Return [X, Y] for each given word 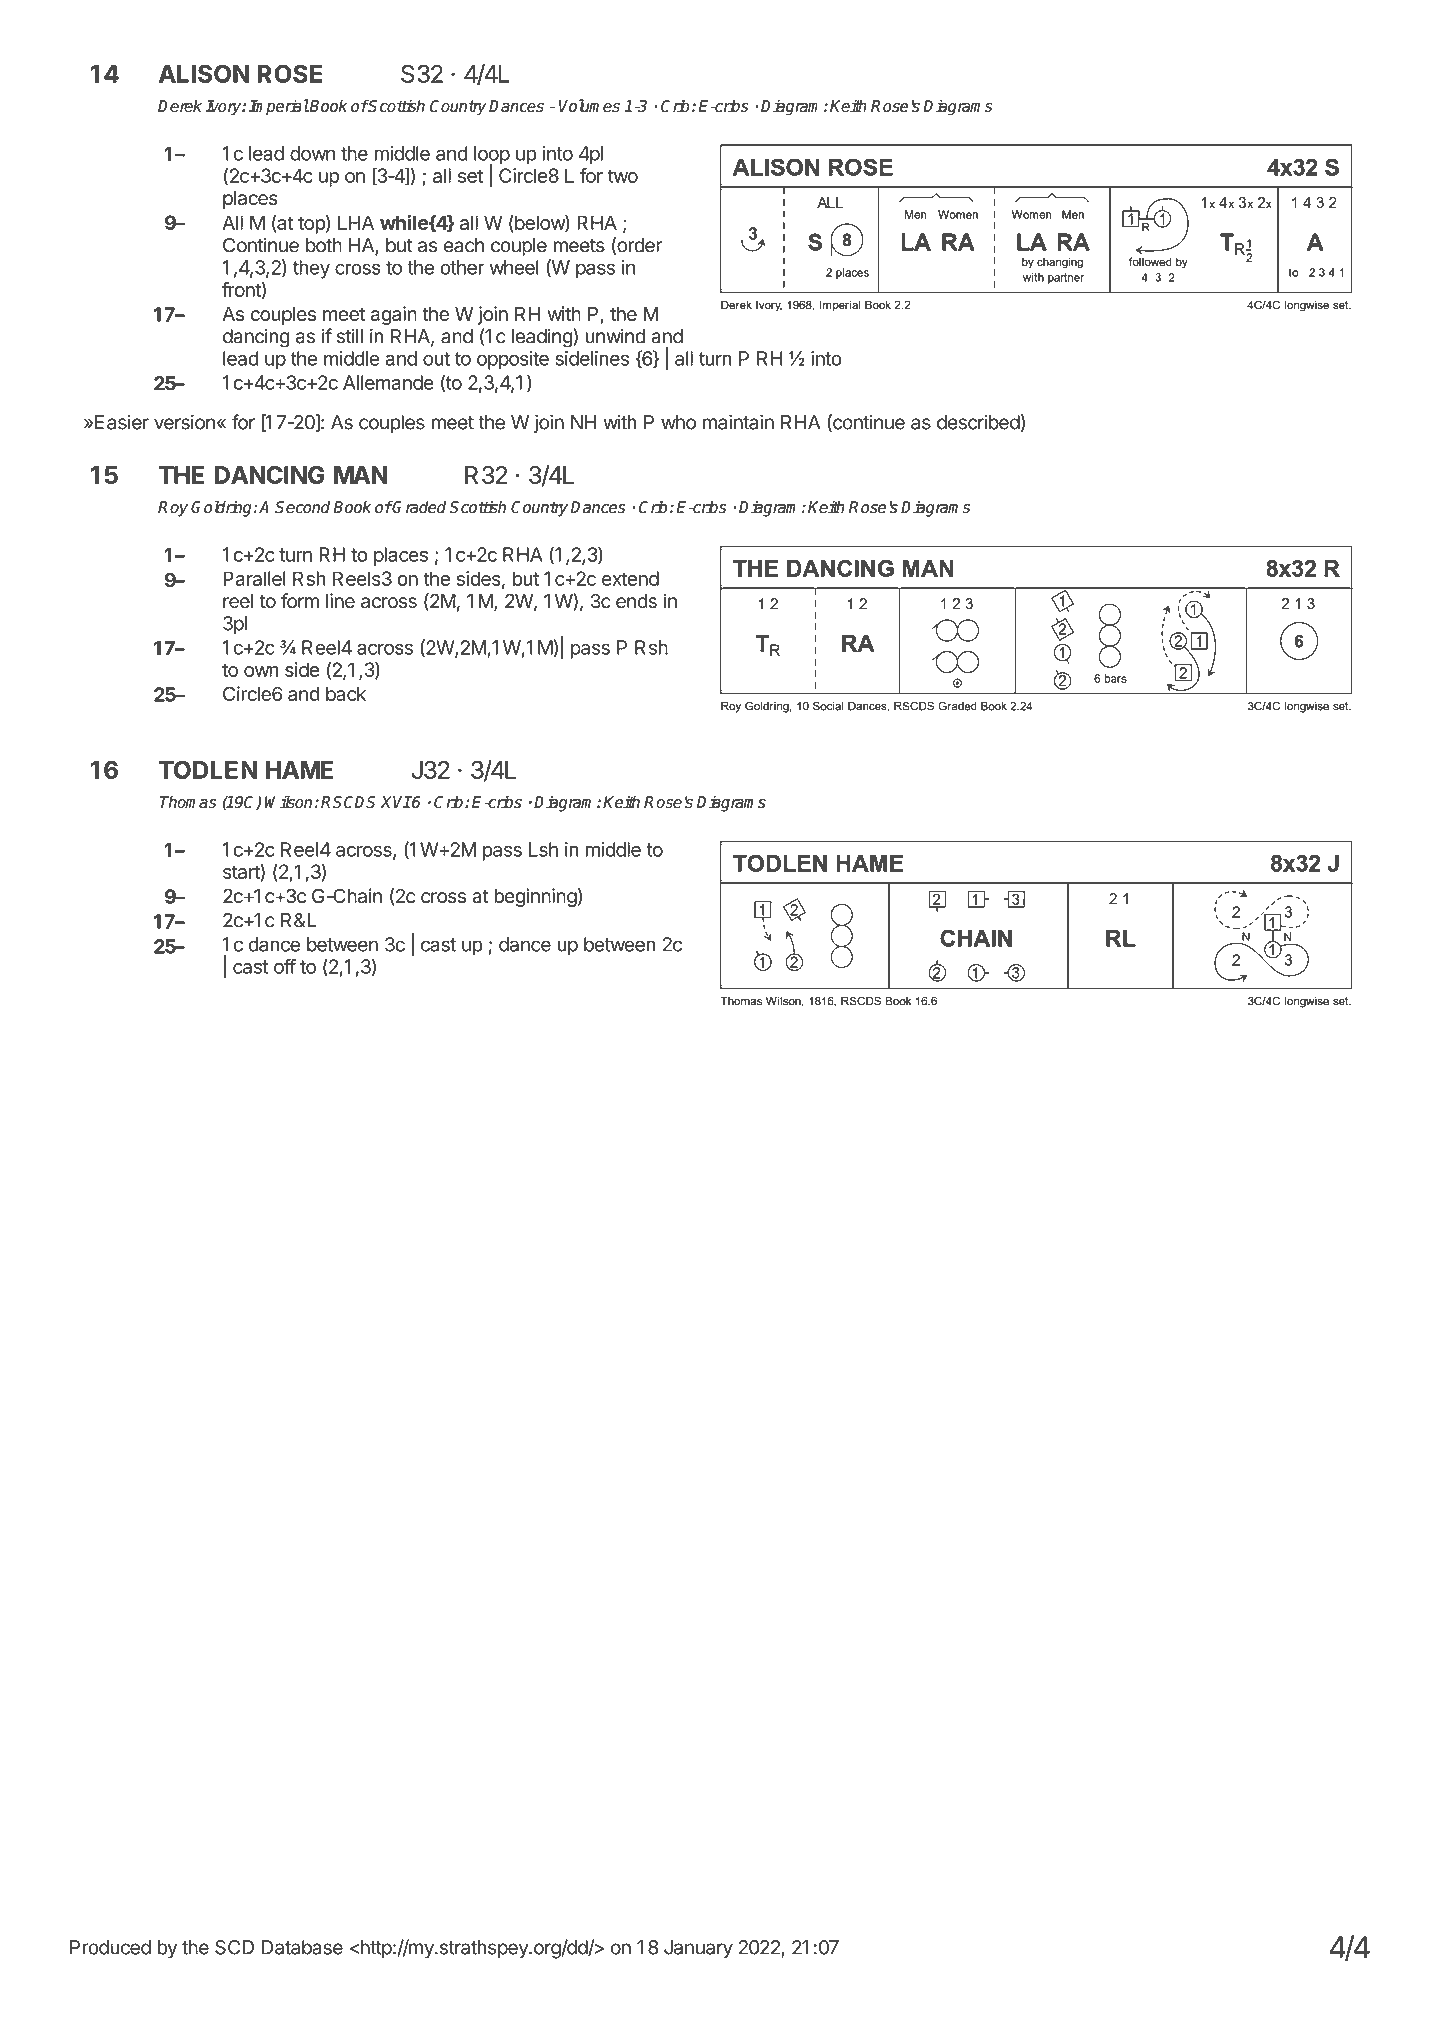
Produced [110, 1947]
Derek [180, 105]
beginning [535, 897]
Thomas [187, 802]
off [285, 966]
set [470, 176]
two [623, 176]
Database [302, 1947]
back [346, 693]
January [698, 1949]
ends [636, 601]
